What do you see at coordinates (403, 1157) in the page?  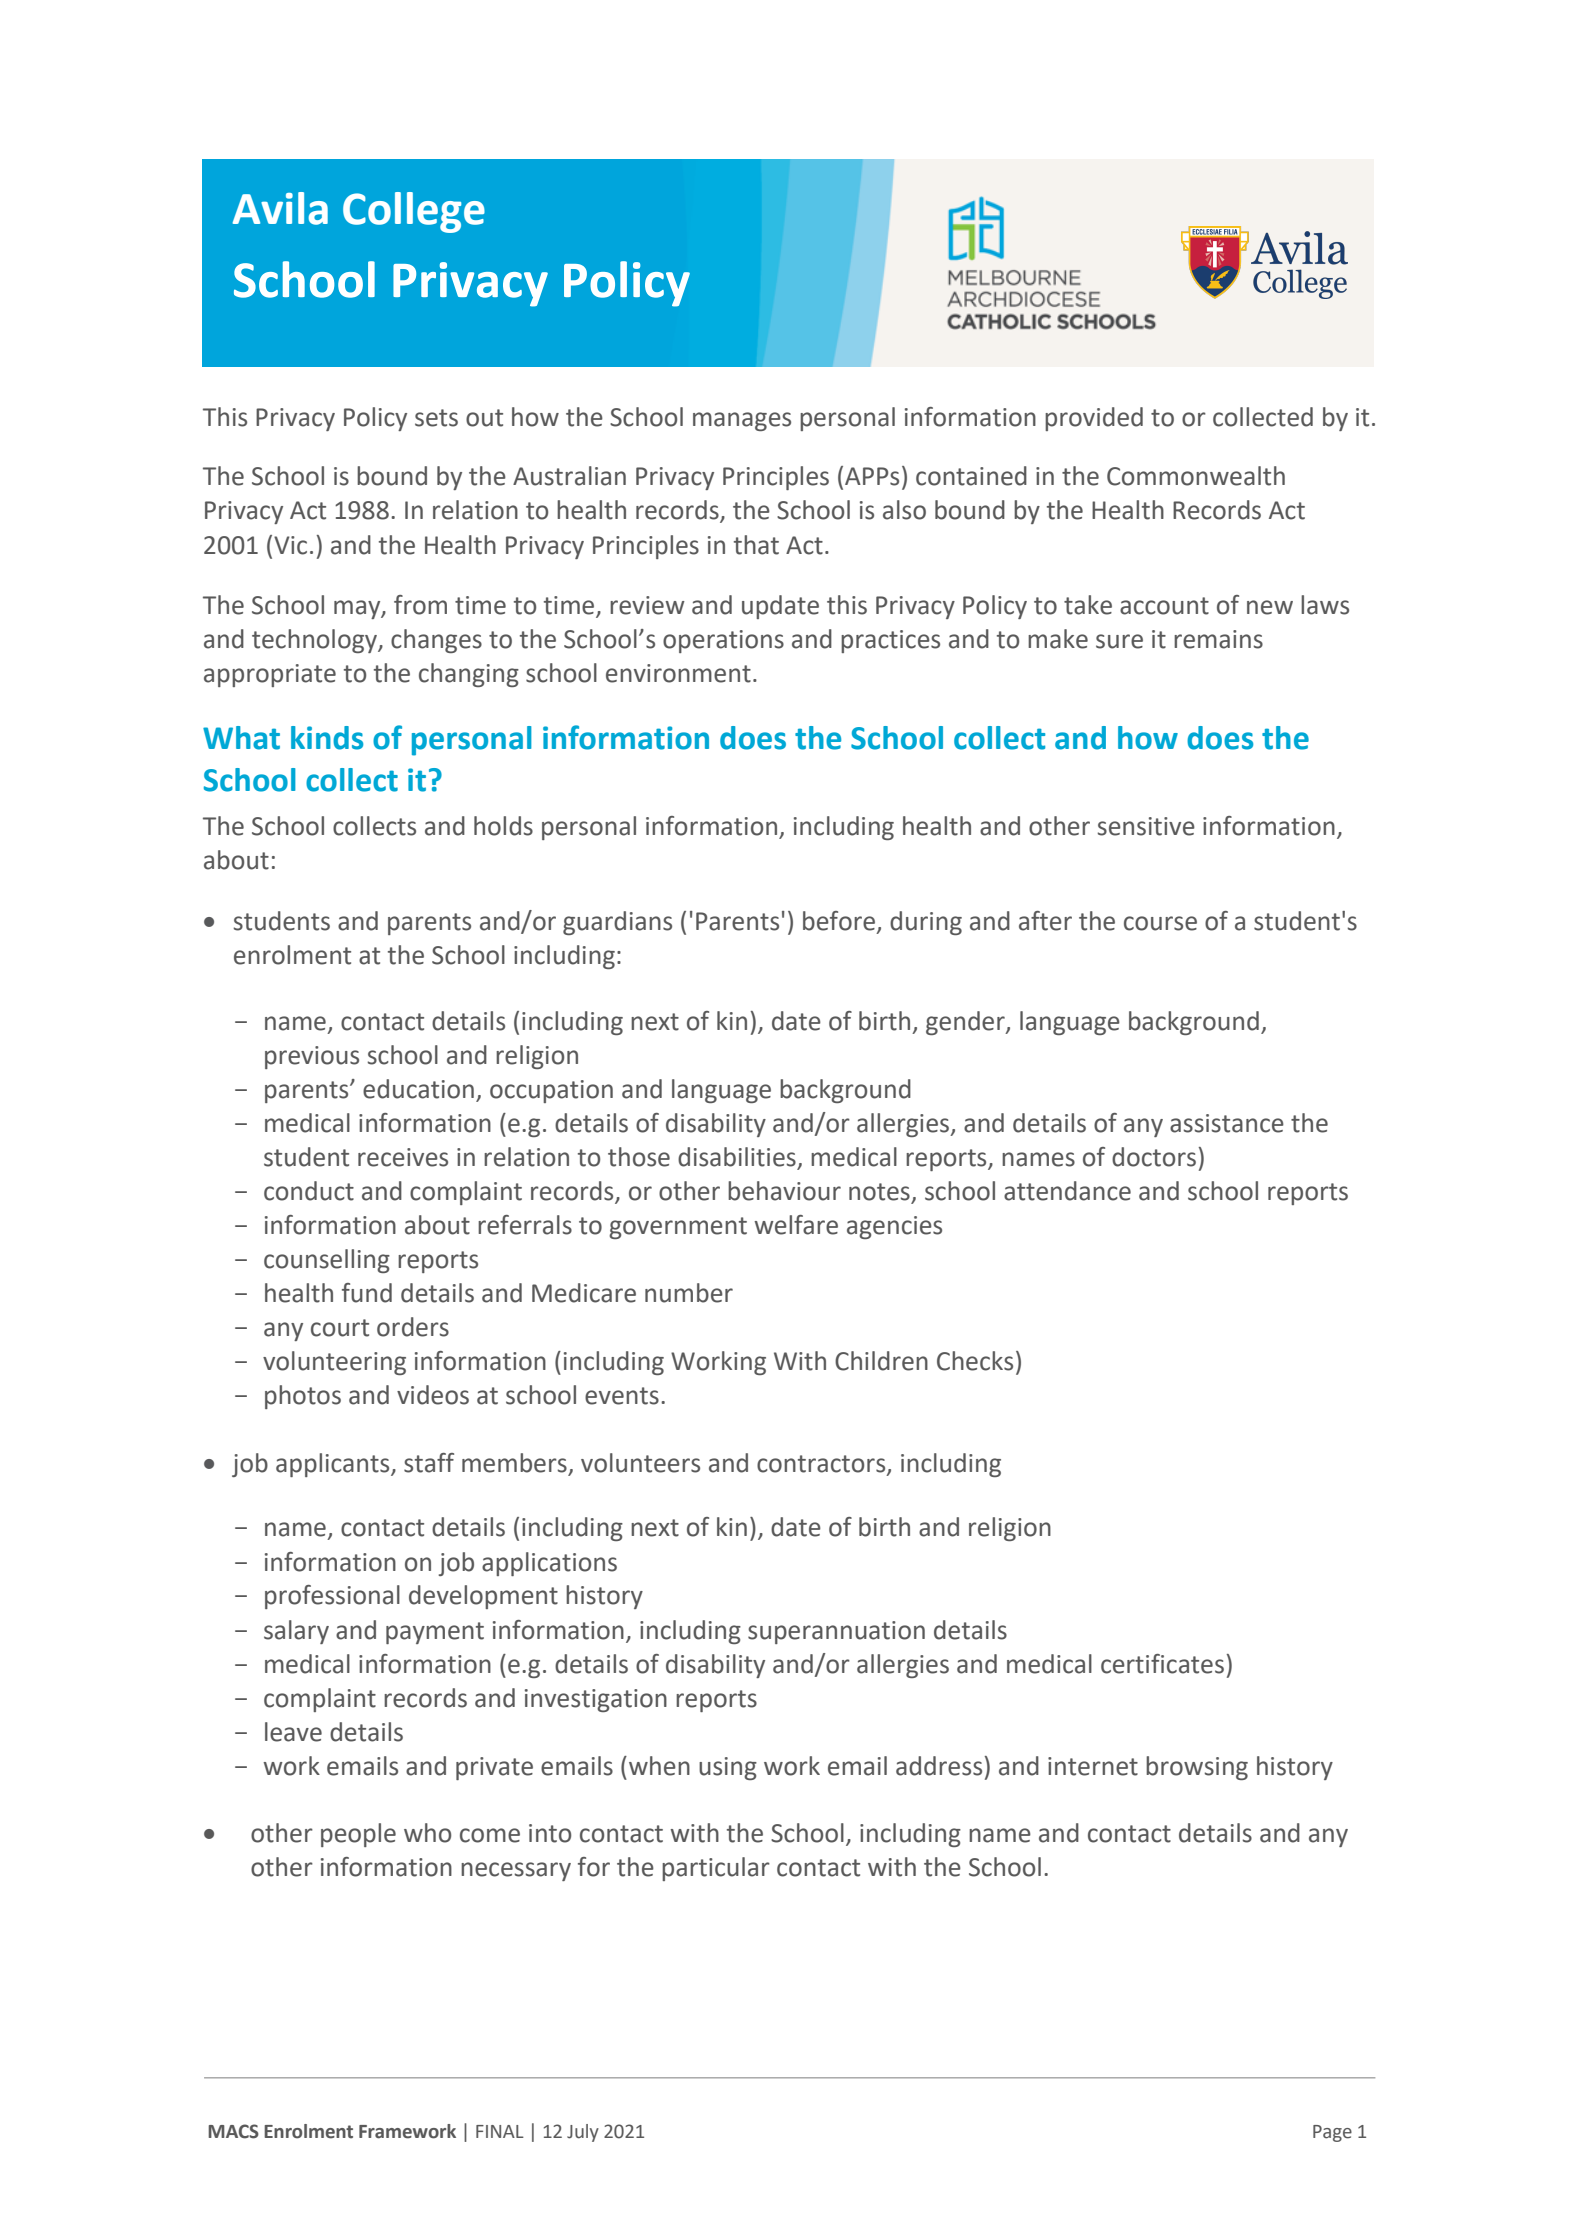 I see `receives` at bounding box center [403, 1157].
